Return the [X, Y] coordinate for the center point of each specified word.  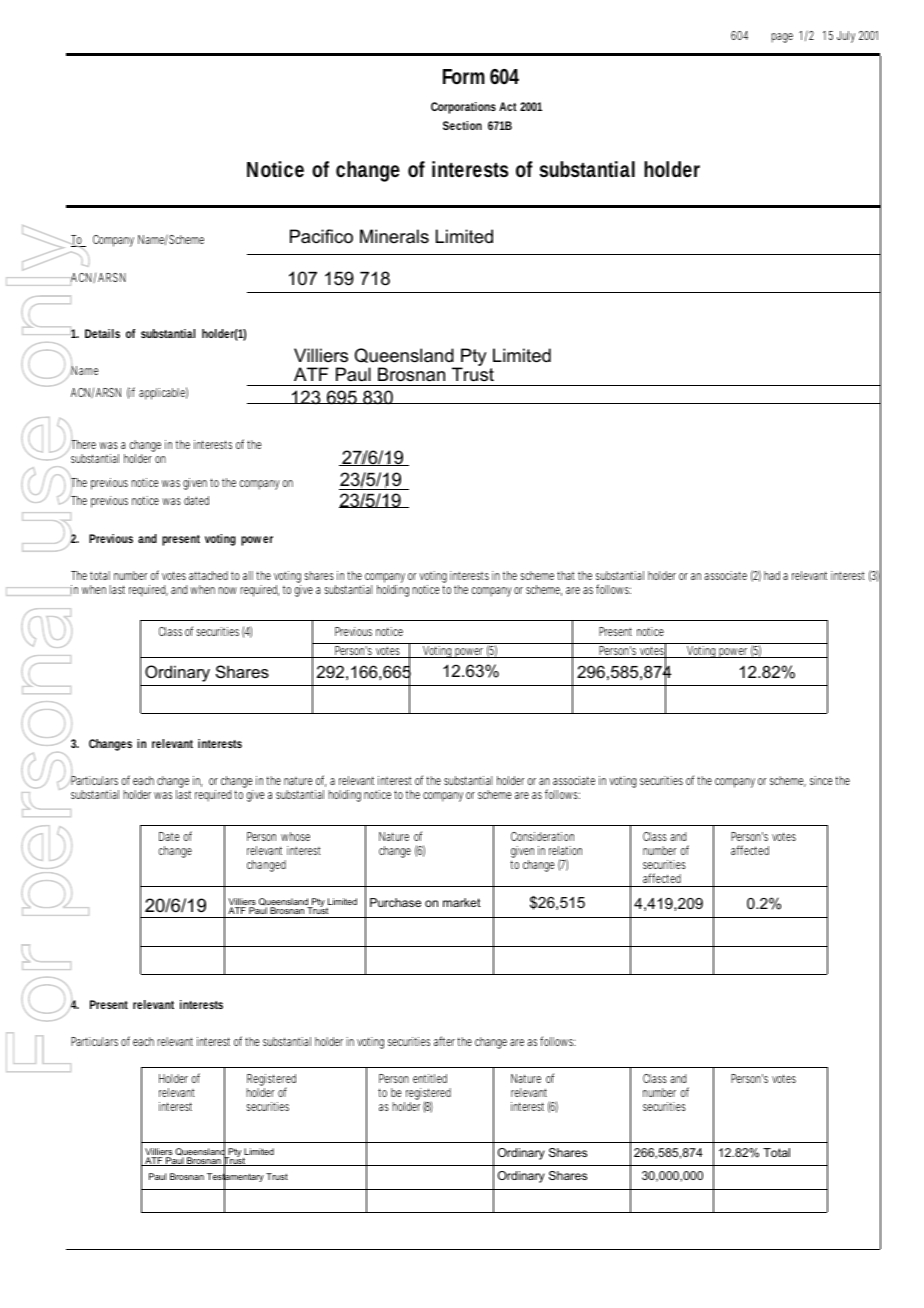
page [782, 38]
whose [295, 836]
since [823, 780]
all [248, 575]
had [772, 575]
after [446, 1041]
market [462, 902]
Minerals [394, 236]
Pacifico [321, 236]
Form [464, 77]
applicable [163, 393]
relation [565, 850]
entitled [430, 1078]
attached [208, 575]
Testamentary [235, 1178]
